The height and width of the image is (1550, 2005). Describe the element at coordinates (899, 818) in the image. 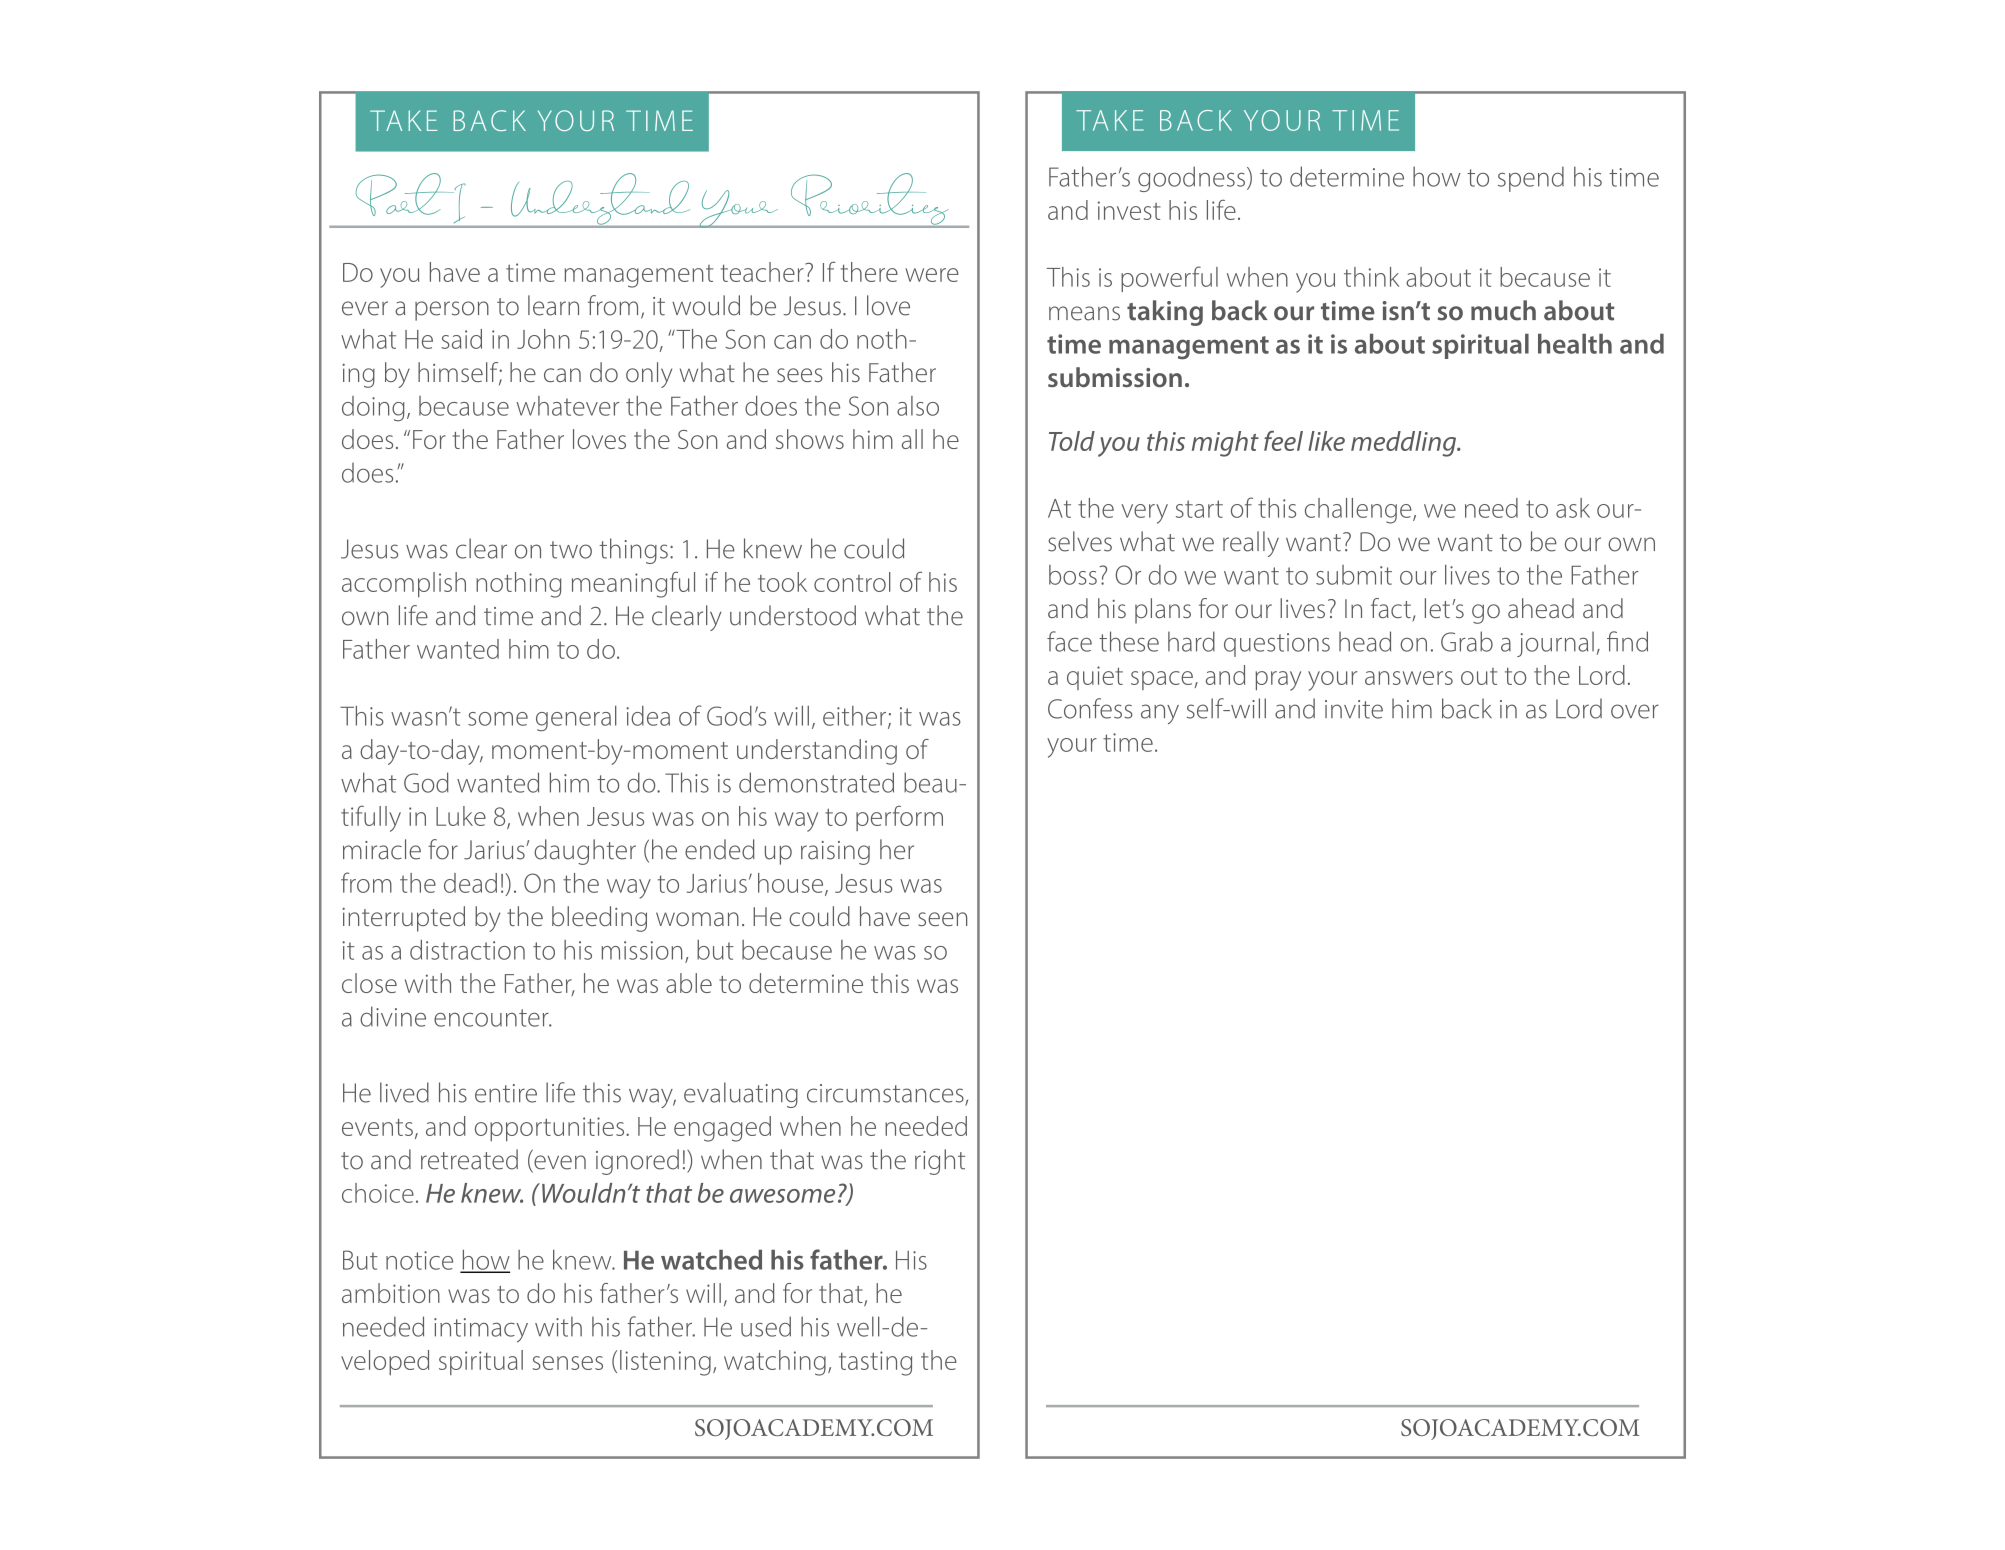

I see `perform` at that location.
